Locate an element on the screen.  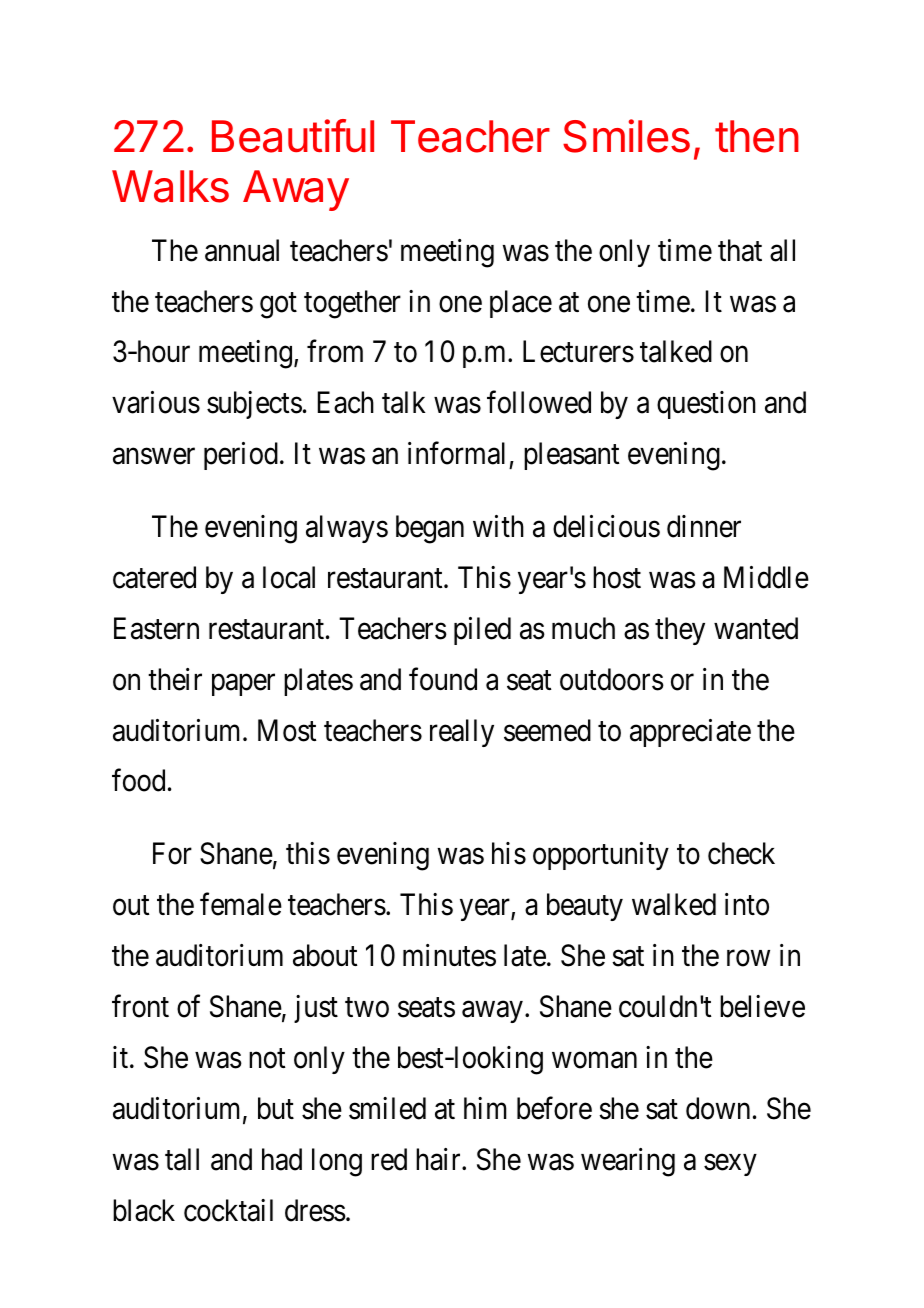
Smiles is located at coordinates (626, 136).
